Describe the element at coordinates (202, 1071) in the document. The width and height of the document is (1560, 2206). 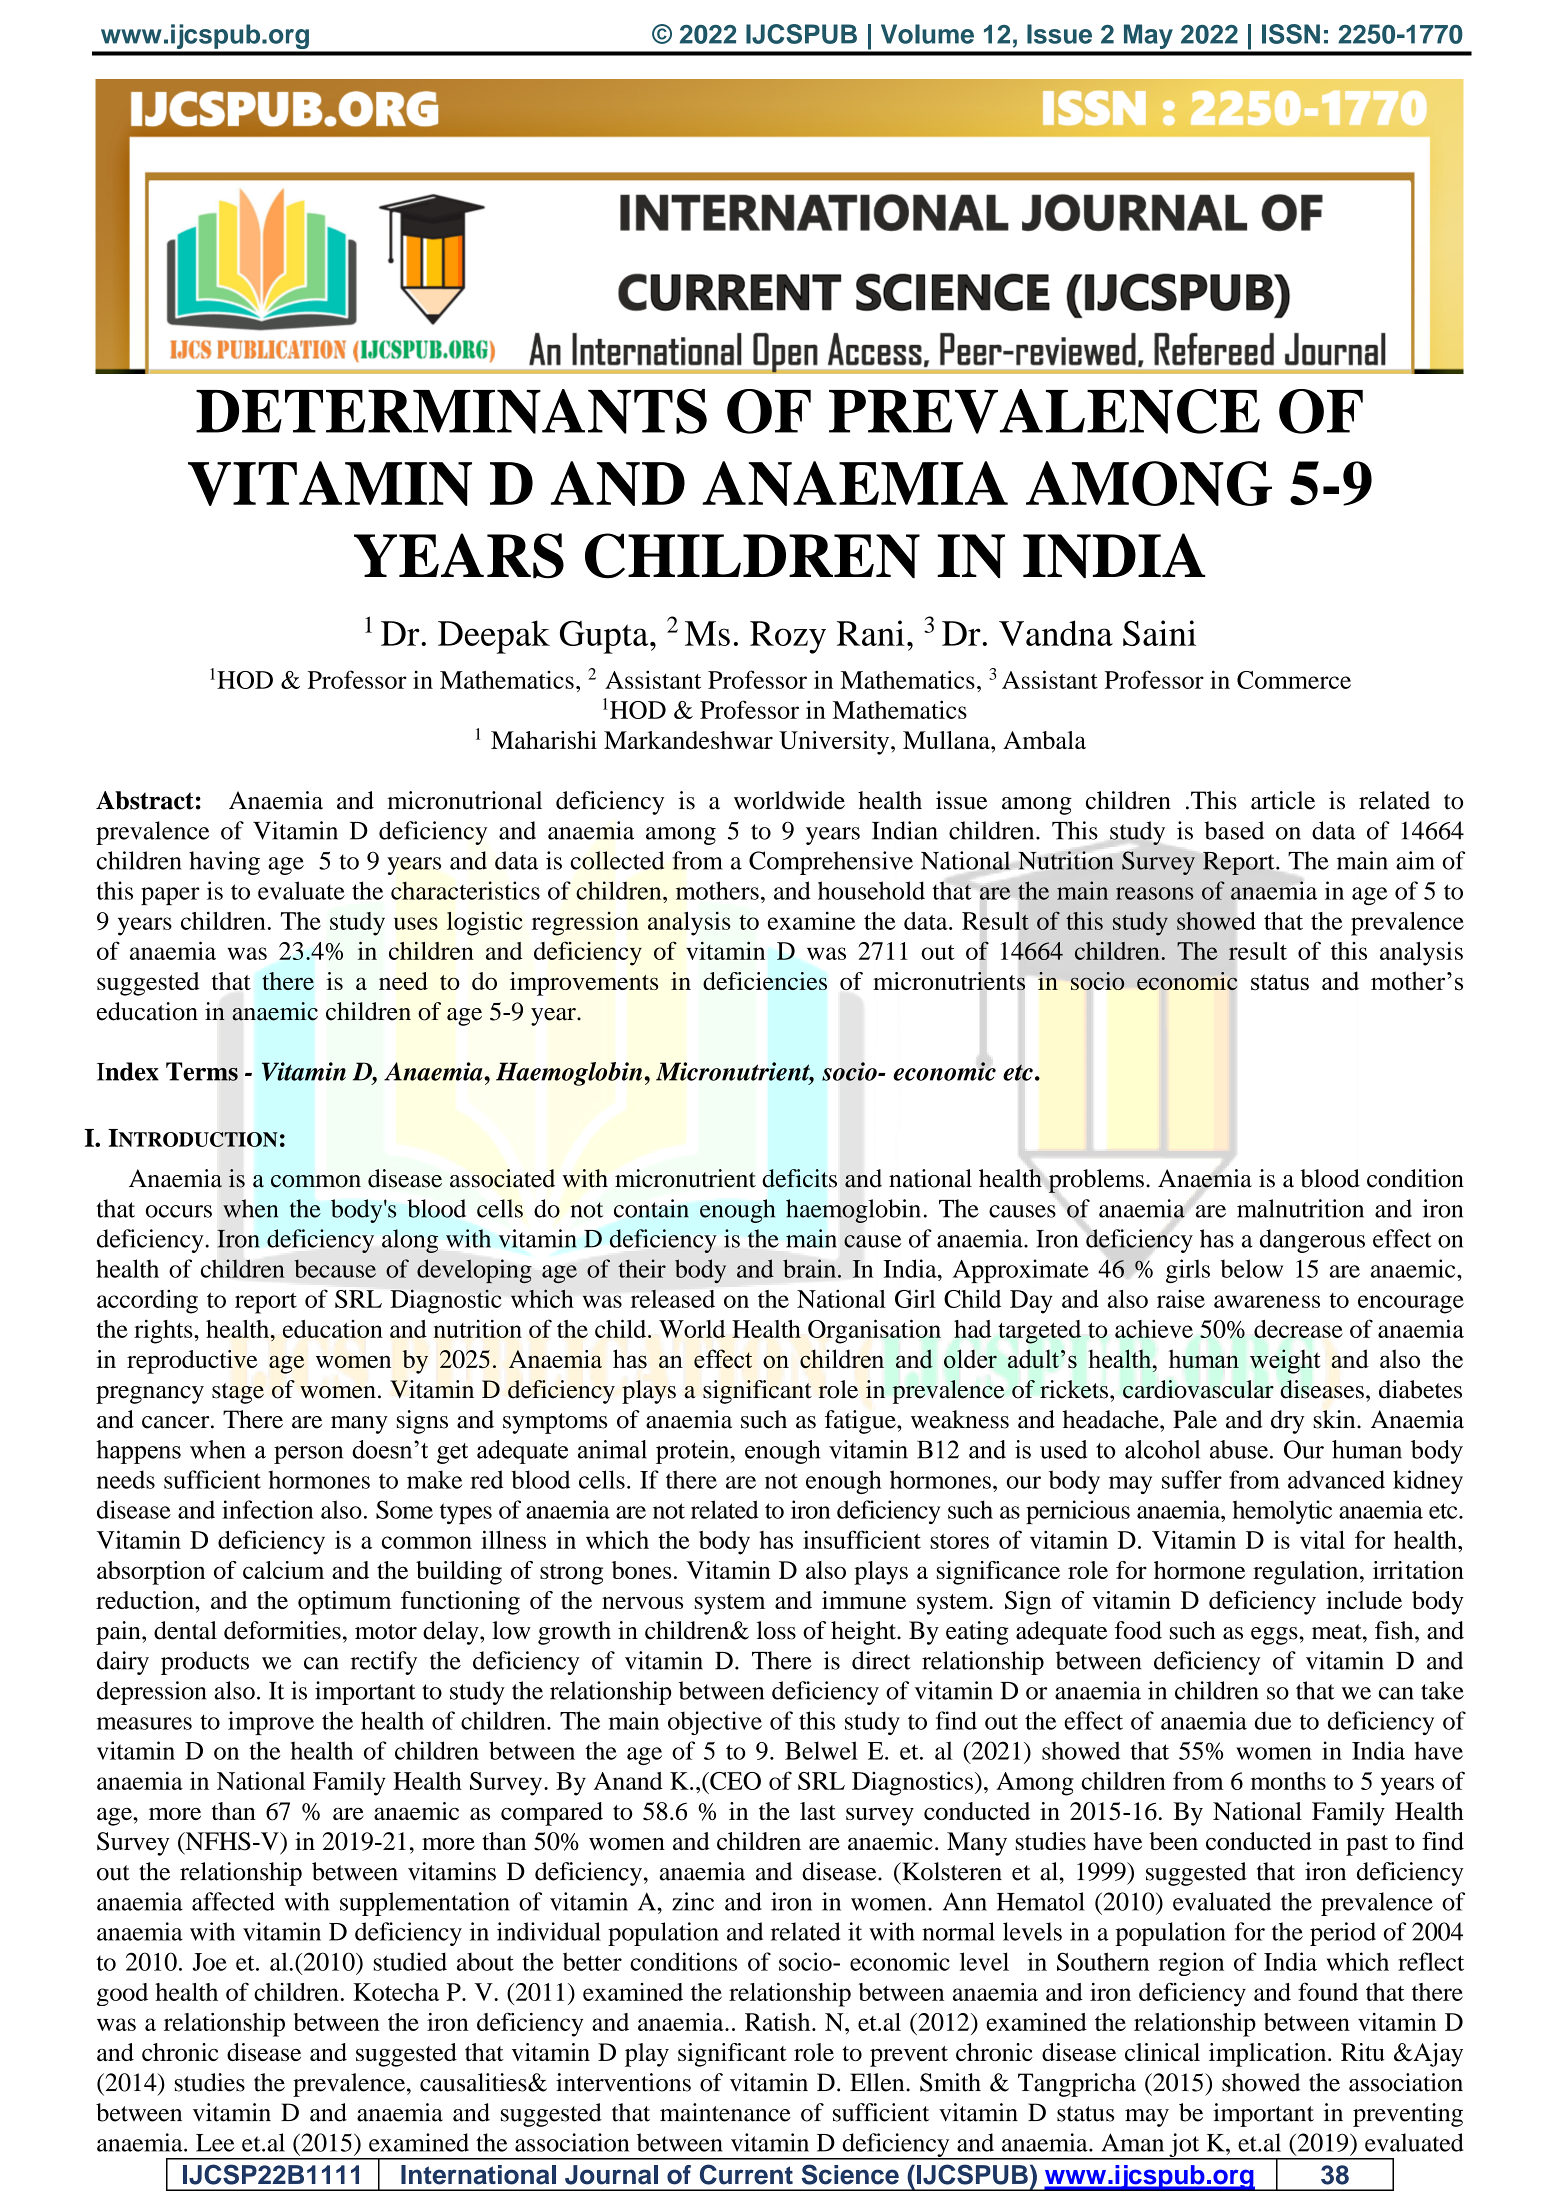
I see `Terms` at that location.
